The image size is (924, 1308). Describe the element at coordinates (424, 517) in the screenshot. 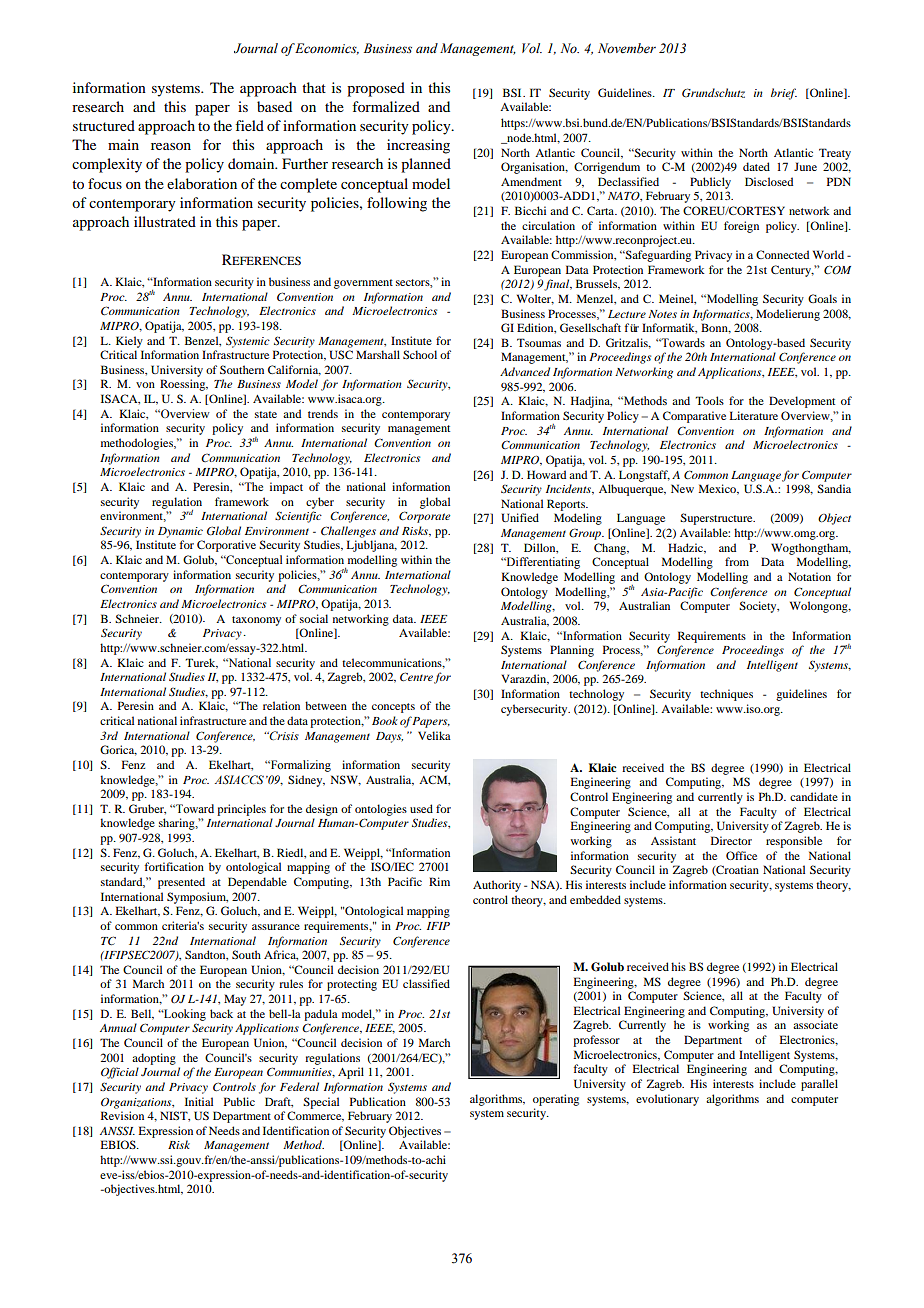

I see `Corporate` at that location.
